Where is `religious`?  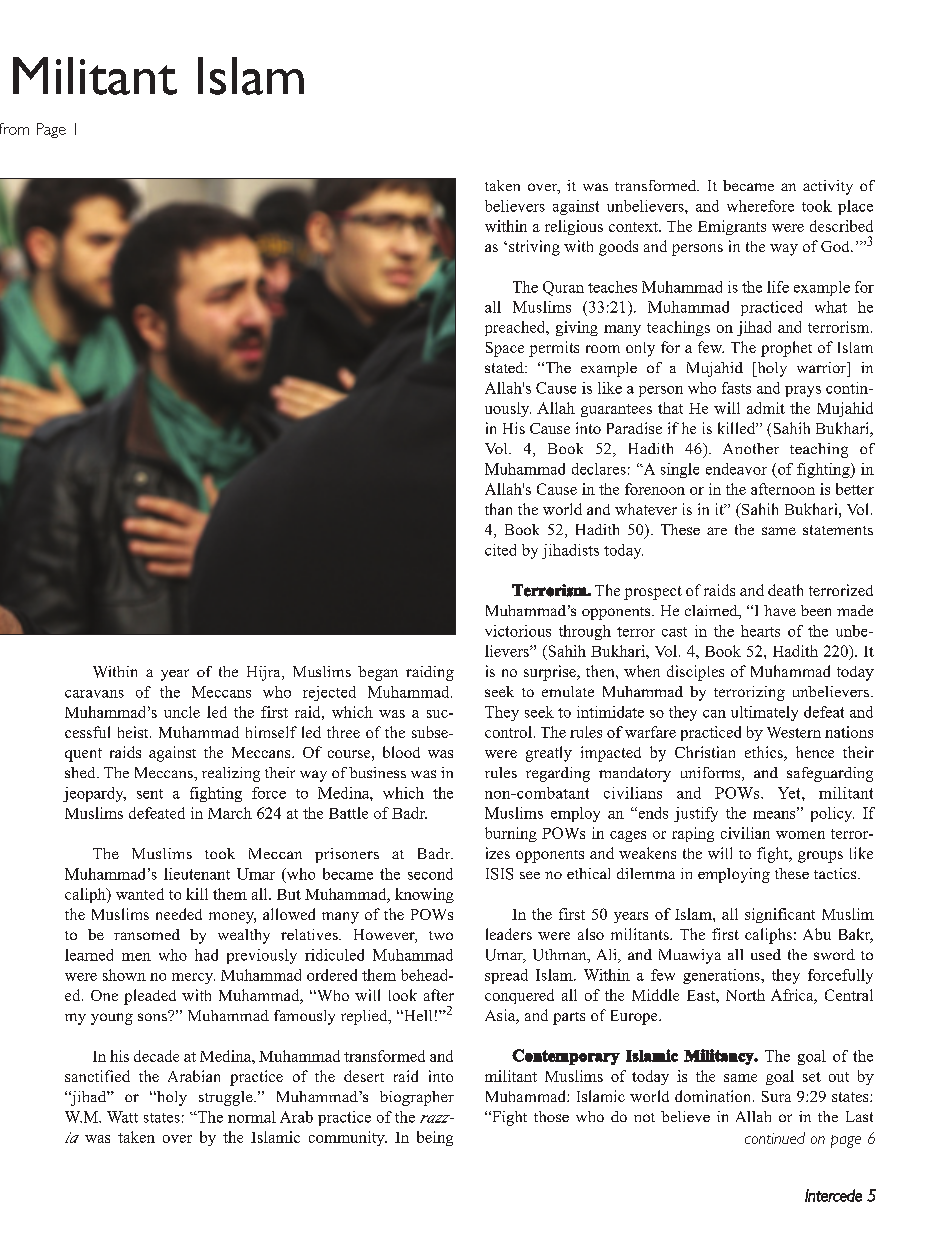 religious is located at coordinates (574, 227).
